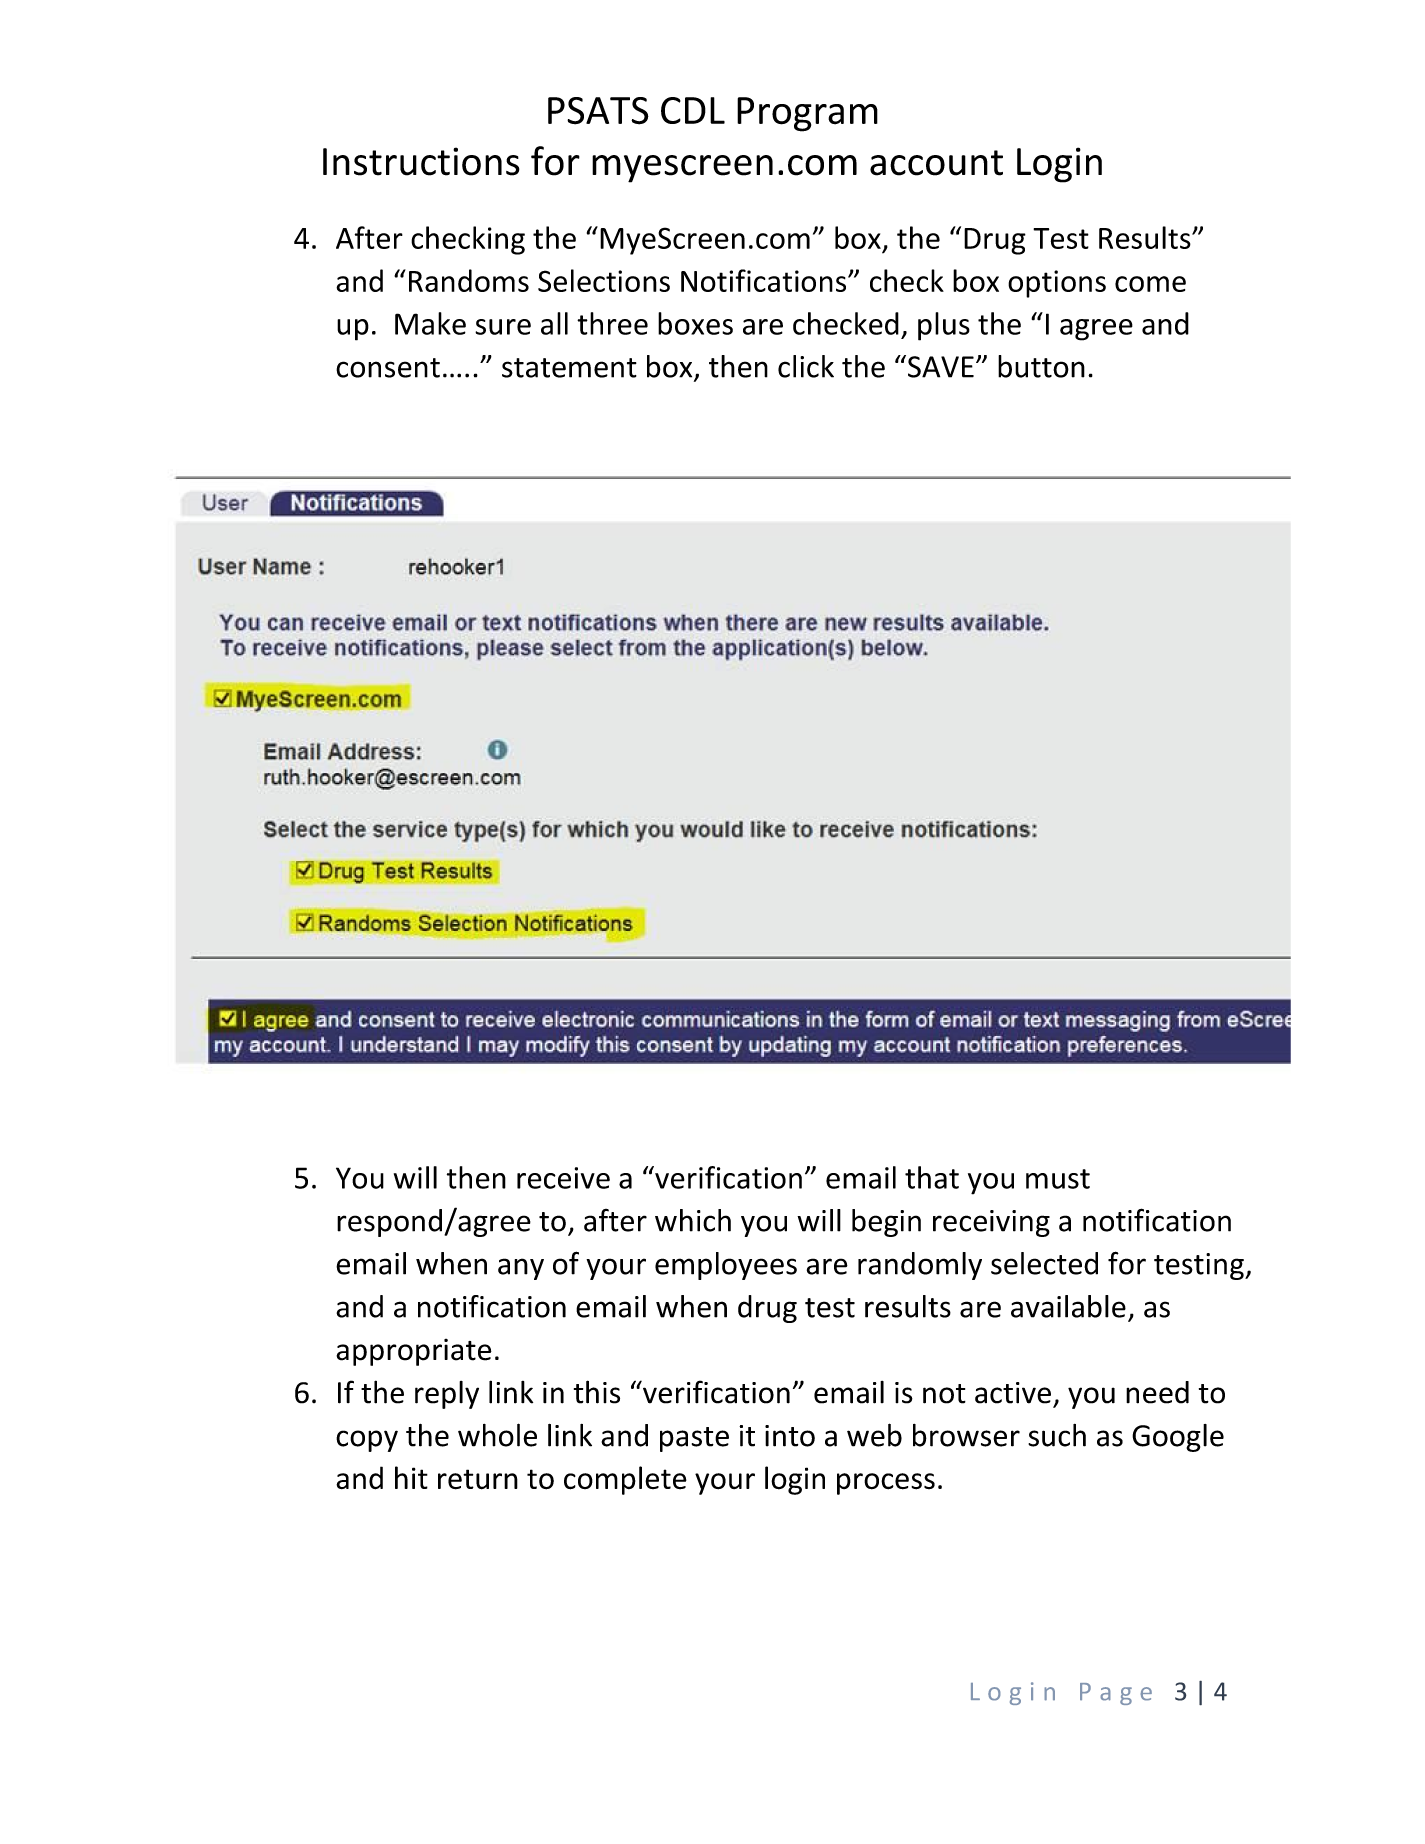 Image resolution: width=1425 pixels, height=1844 pixels. What do you see at coordinates (421, 161) in the screenshot?
I see `Instructions` at bounding box center [421, 161].
